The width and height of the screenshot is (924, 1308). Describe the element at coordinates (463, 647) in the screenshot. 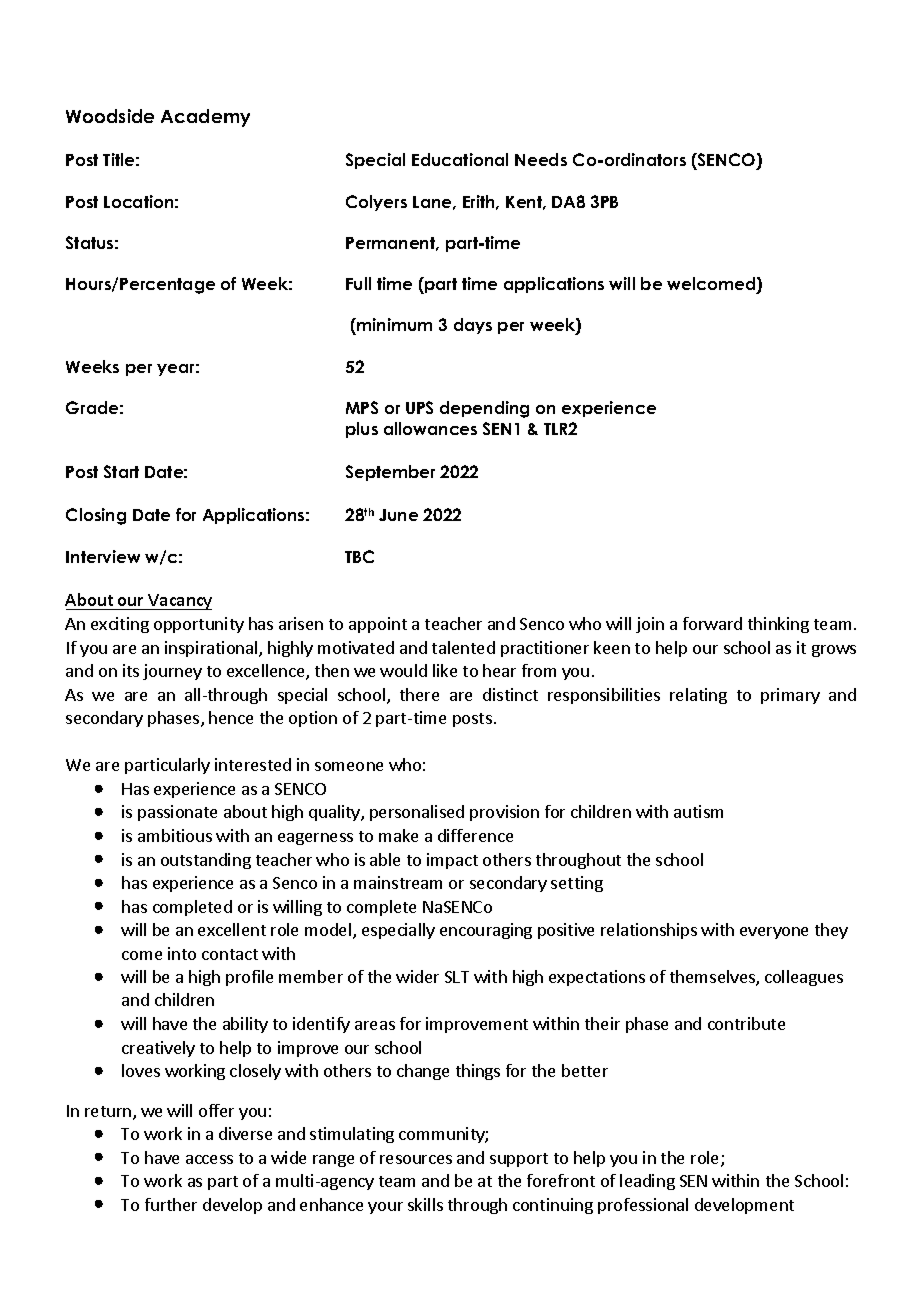

I see `talented` at that location.
